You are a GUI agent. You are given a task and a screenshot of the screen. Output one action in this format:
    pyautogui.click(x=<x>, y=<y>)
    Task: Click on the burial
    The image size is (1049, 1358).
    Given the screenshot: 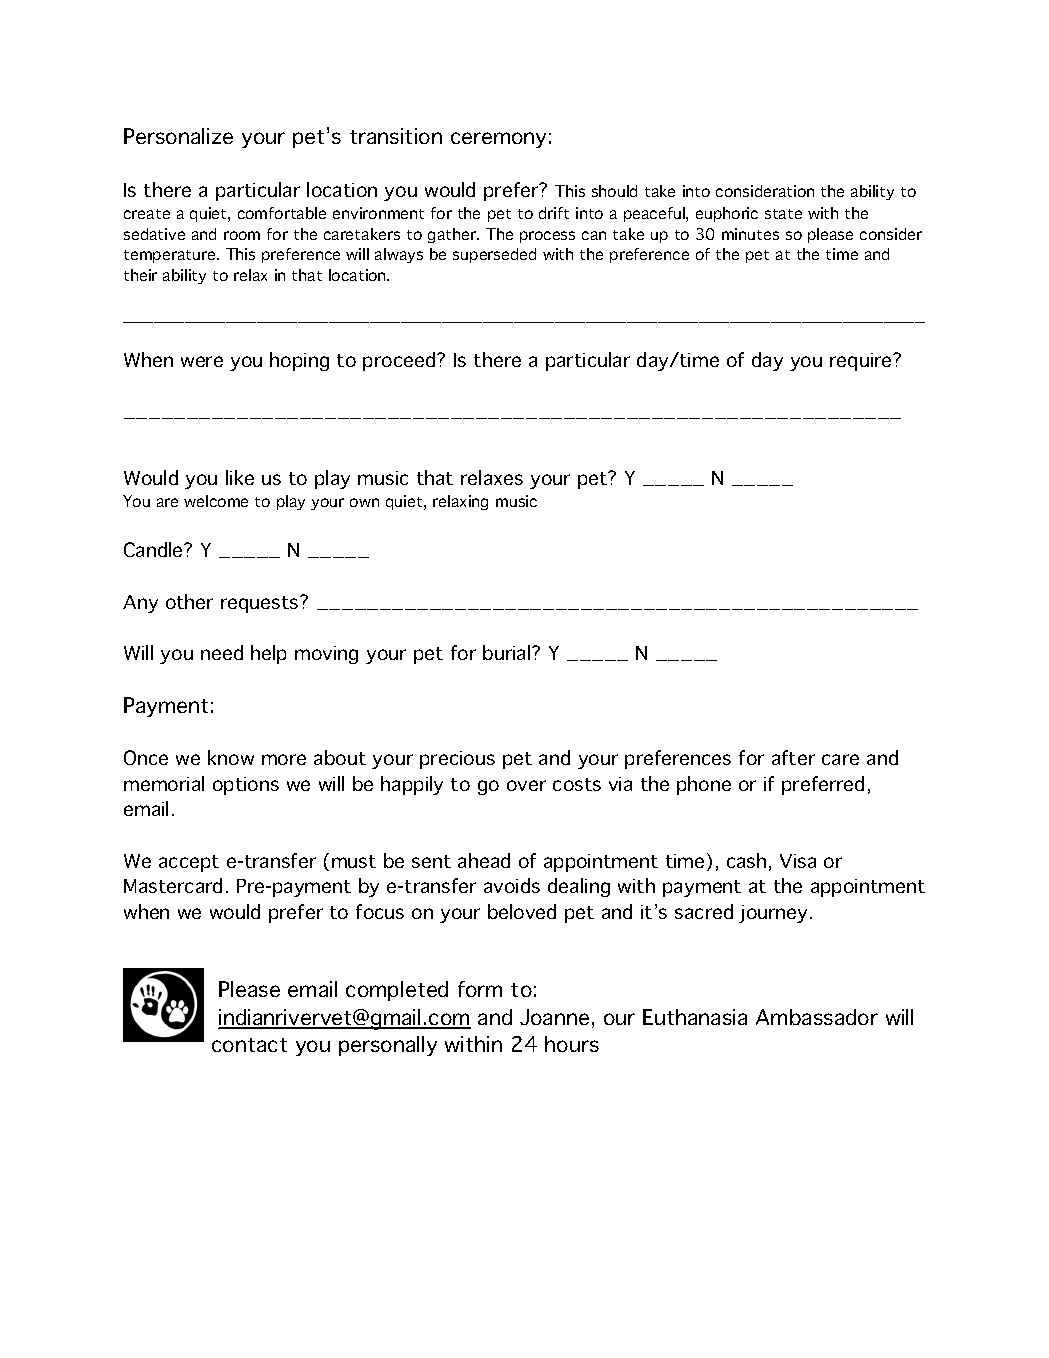 What is the action you would take?
    pyautogui.click(x=508, y=652)
